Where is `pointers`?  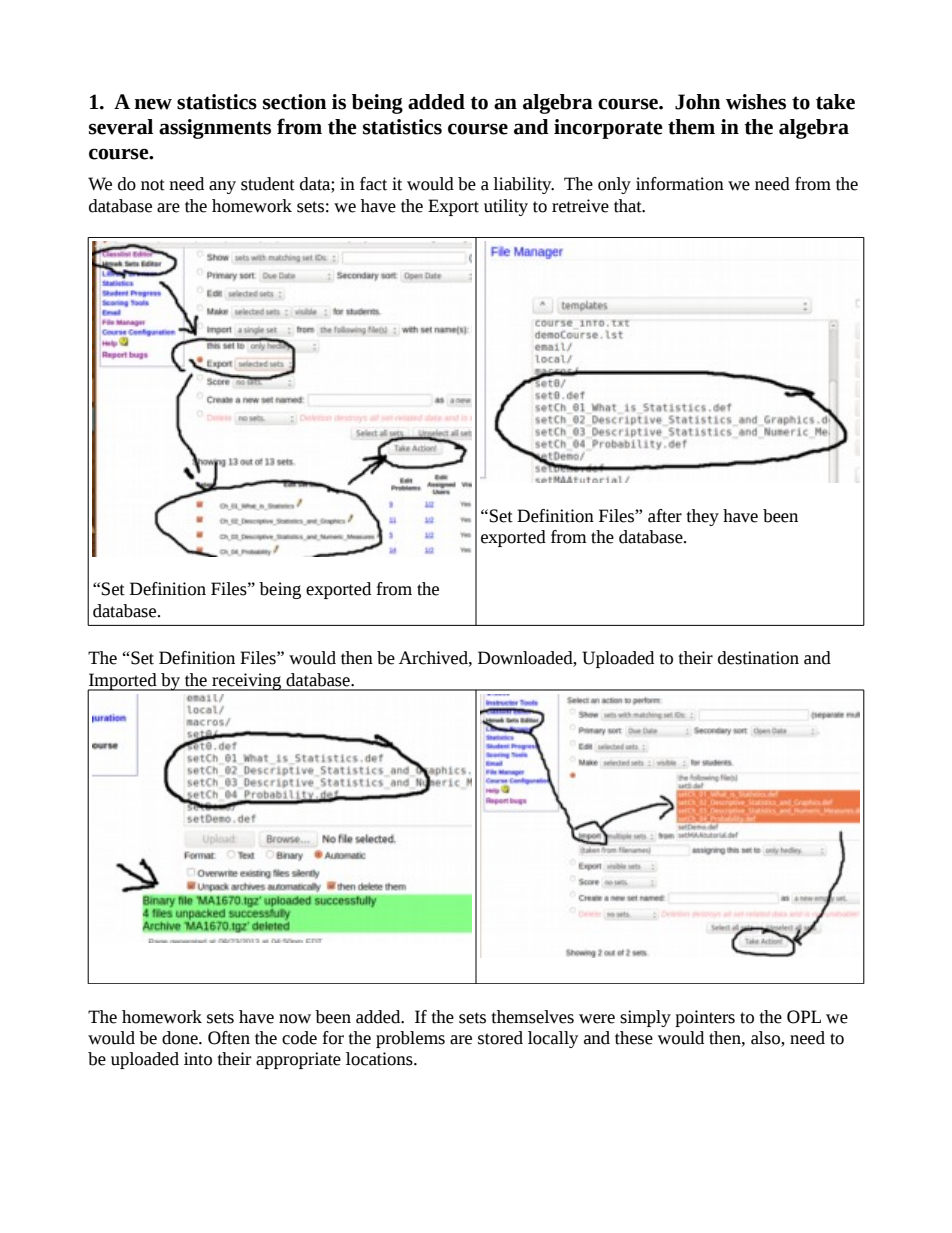
pointers is located at coordinates (705, 1018).
